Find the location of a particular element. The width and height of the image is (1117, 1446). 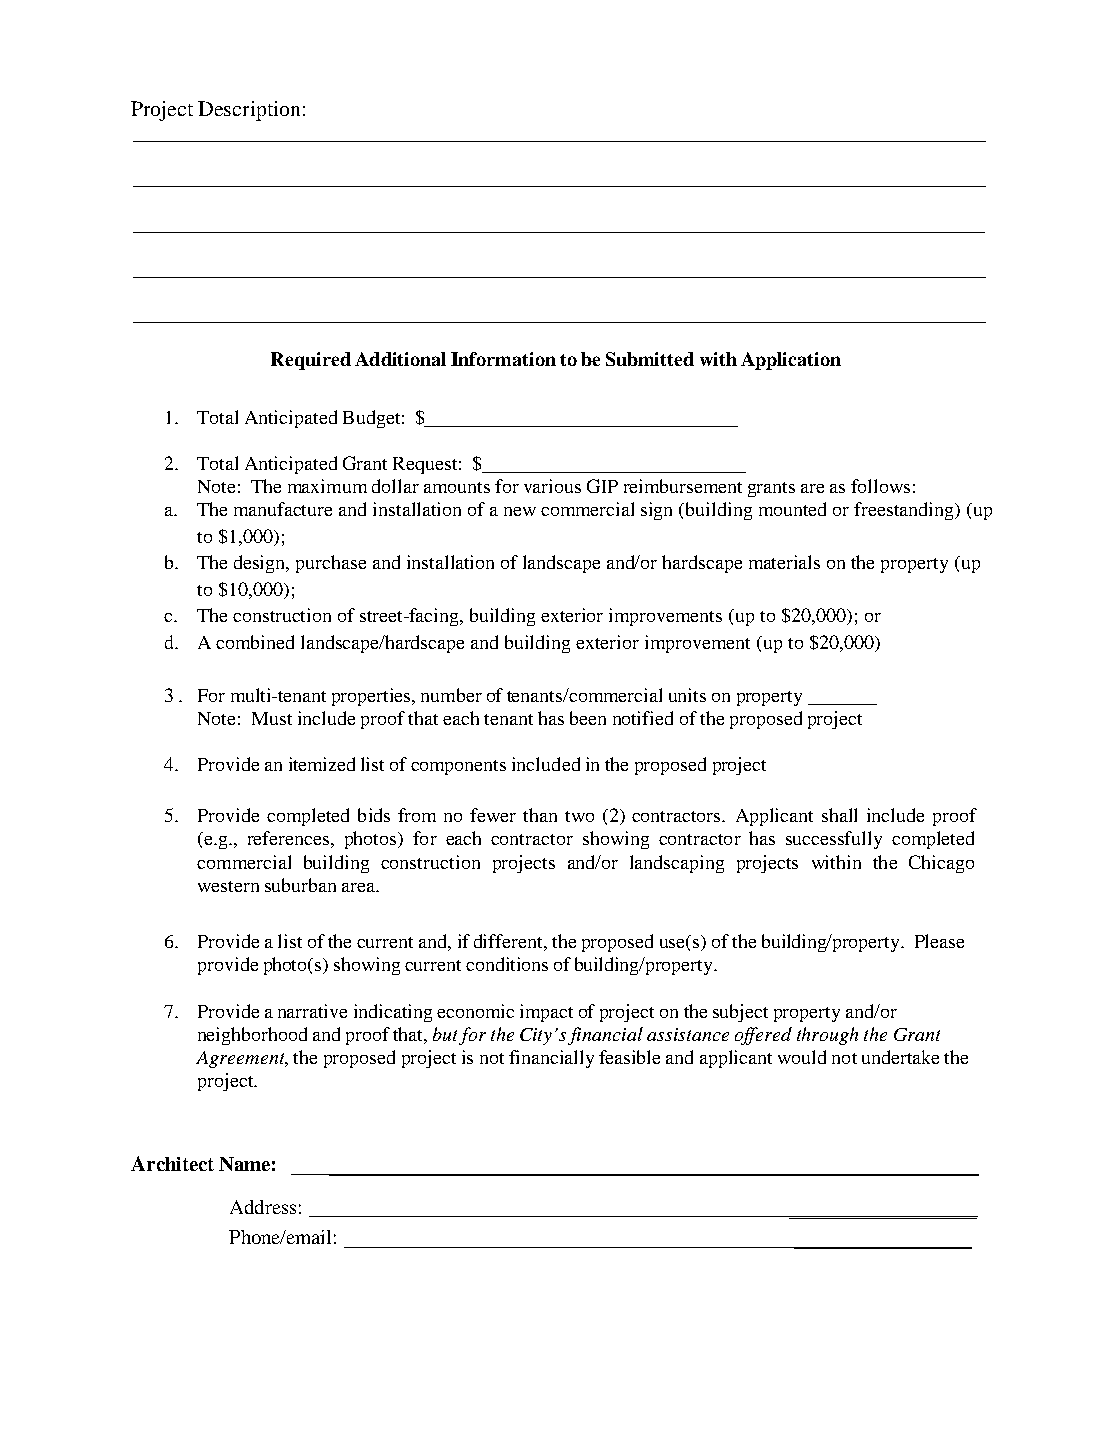

combined is located at coordinates (255, 642).
